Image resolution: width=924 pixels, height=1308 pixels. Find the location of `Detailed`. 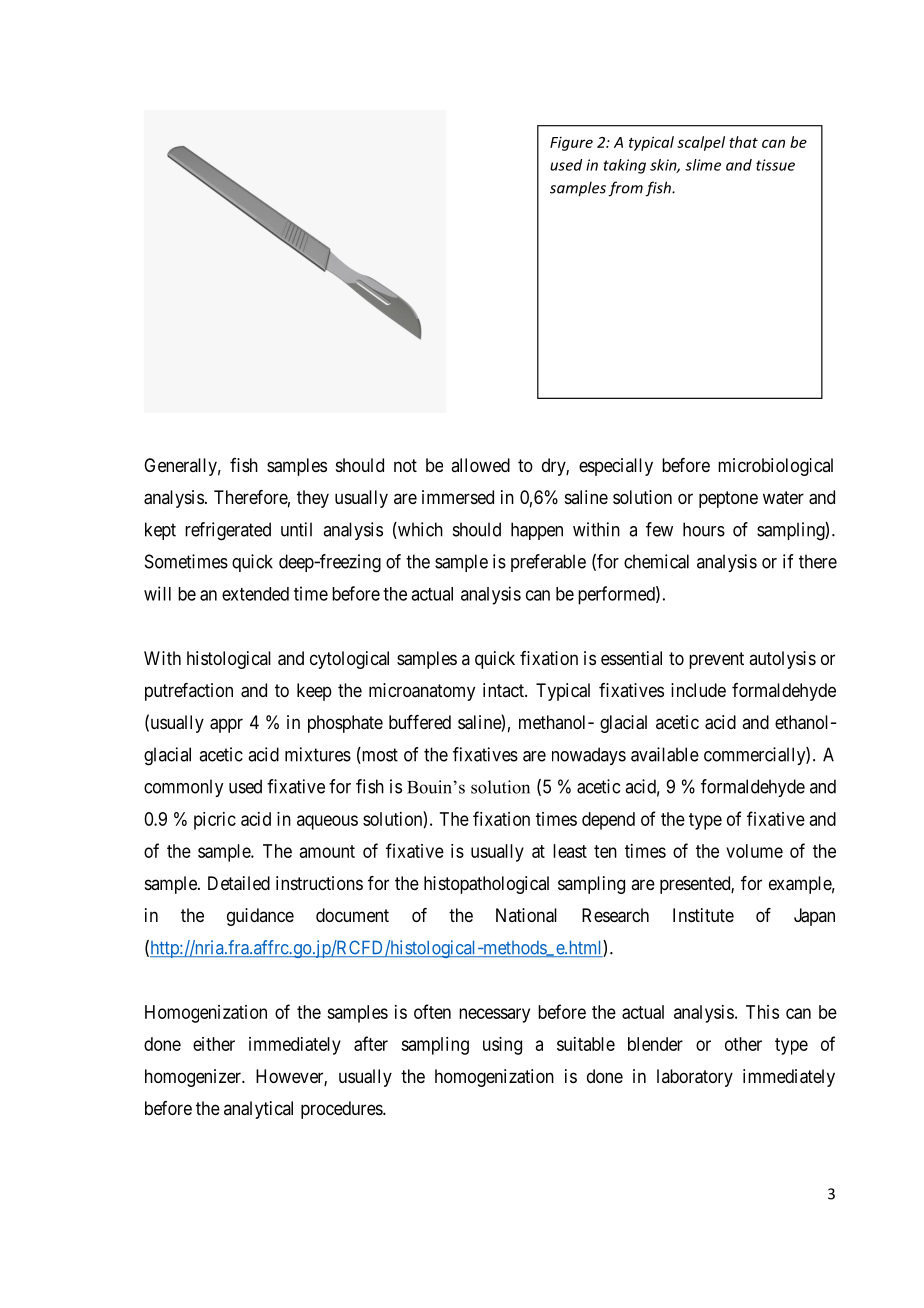

Detailed is located at coordinates (239, 883).
